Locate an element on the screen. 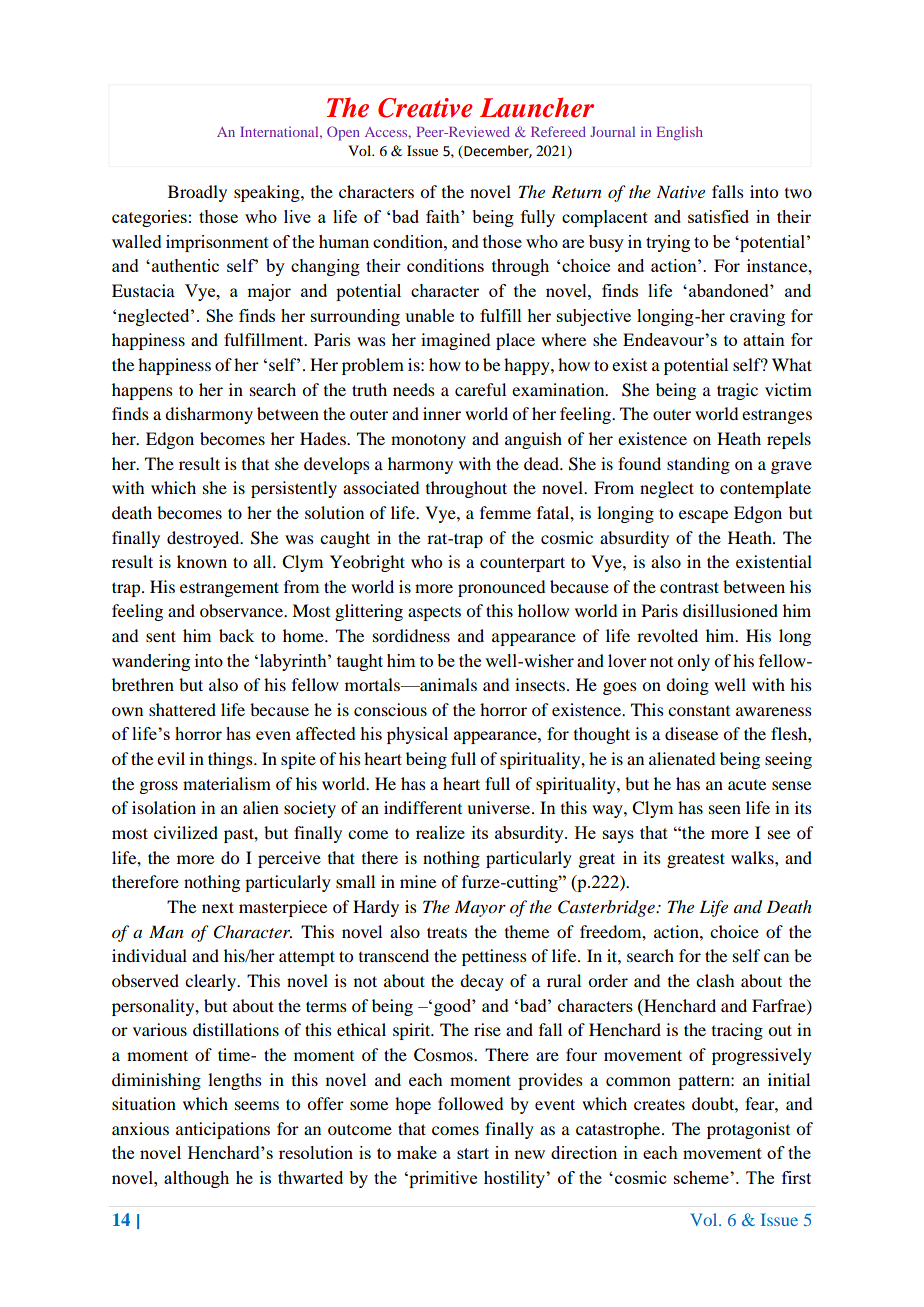 This screenshot has height=1307, width=924. English is located at coordinates (679, 133).
